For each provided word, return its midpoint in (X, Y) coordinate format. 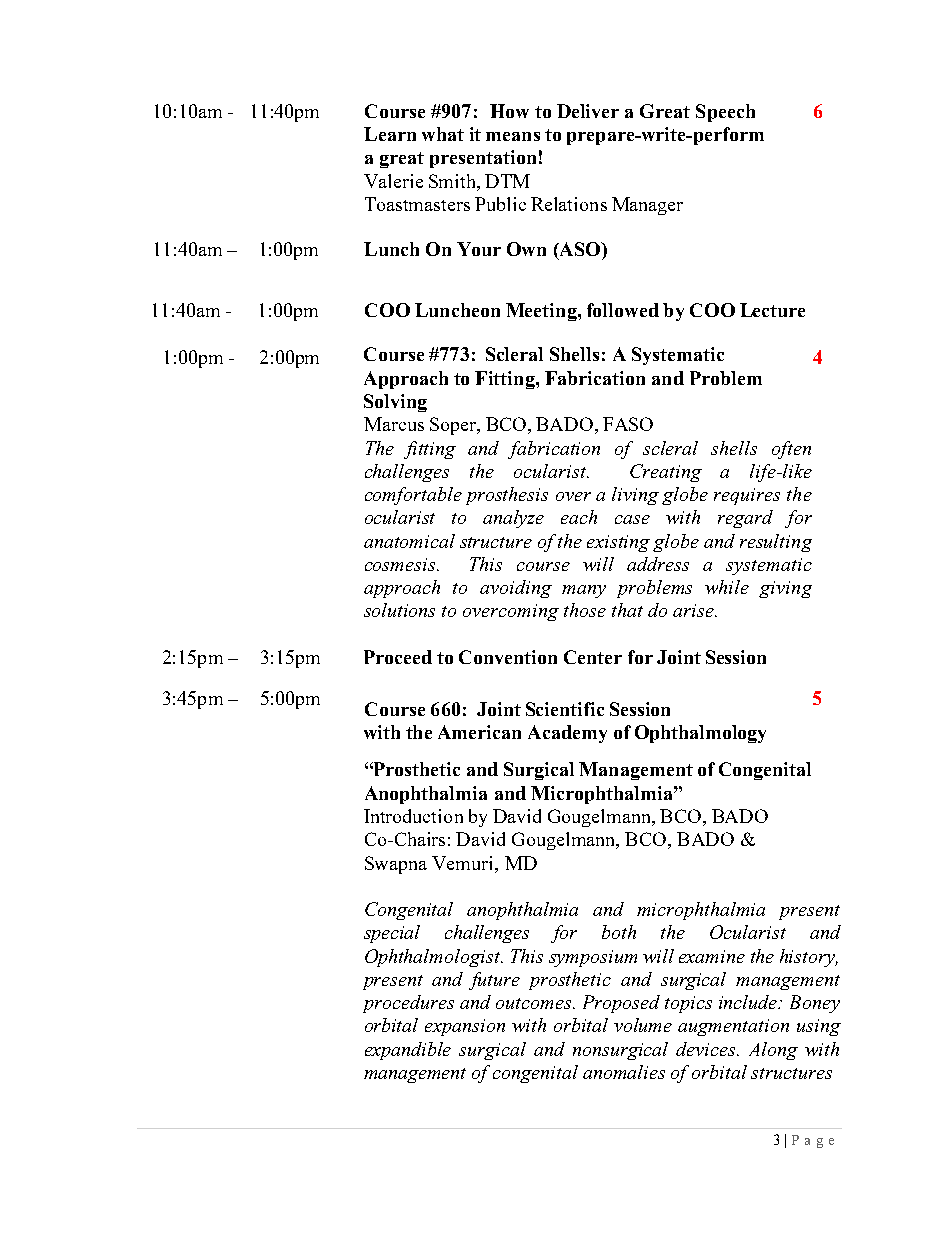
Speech (725, 113)
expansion (465, 1027)
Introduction (413, 816)
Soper (454, 426)
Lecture (772, 310)
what (443, 134)
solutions (399, 610)
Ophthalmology (700, 734)
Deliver (588, 111)
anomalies (624, 1072)
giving (785, 589)
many (584, 591)
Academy (567, 734)
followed (623, 310)
